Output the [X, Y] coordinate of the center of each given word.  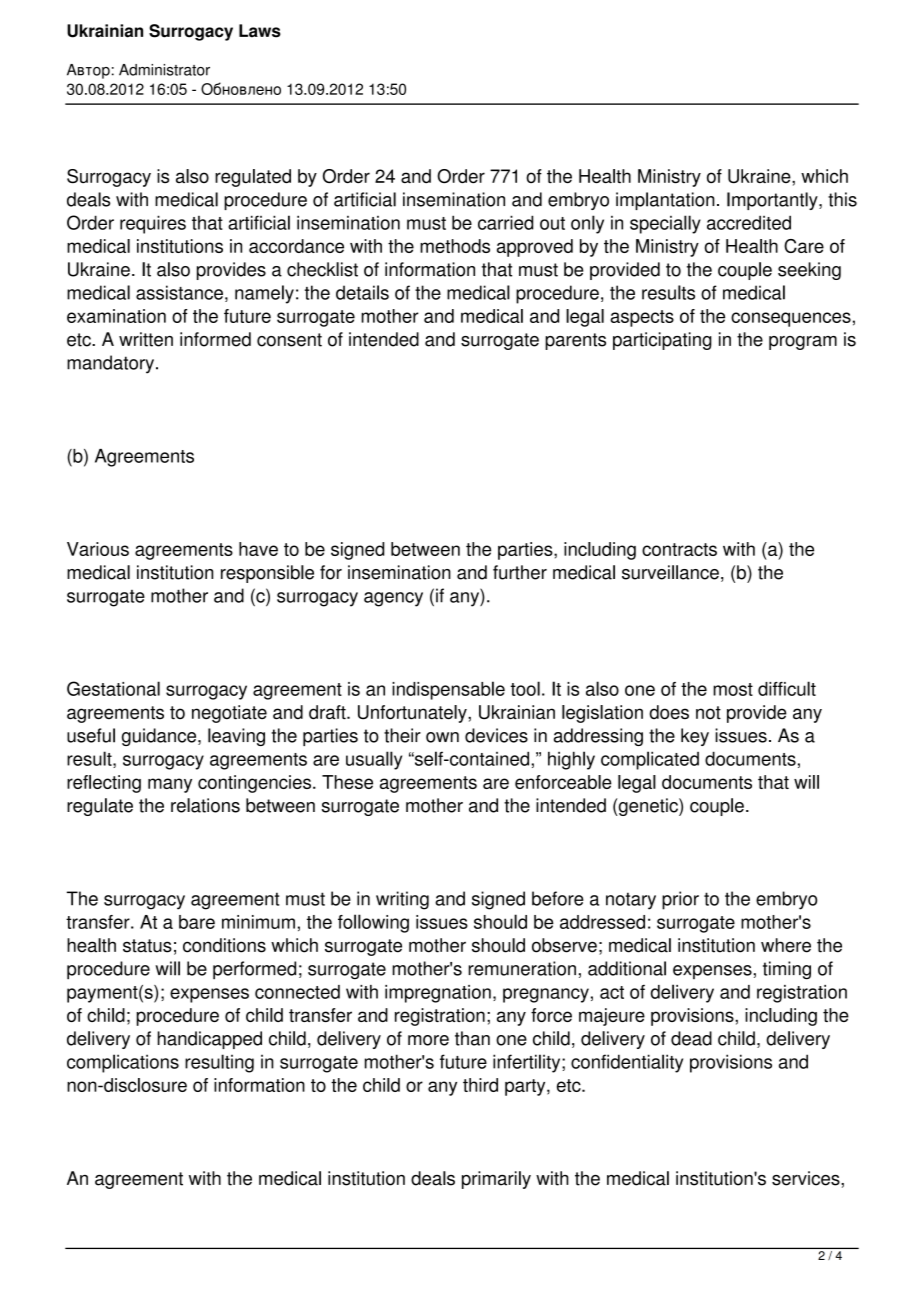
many [170, 785]
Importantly [773, 201]
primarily [496, 1180]
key [695, 737]
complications [123, 1063]
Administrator [164, 70]
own [442, 737]
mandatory [110, 364]
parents [575, 341]
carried [505, 222]
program [803, 343]
